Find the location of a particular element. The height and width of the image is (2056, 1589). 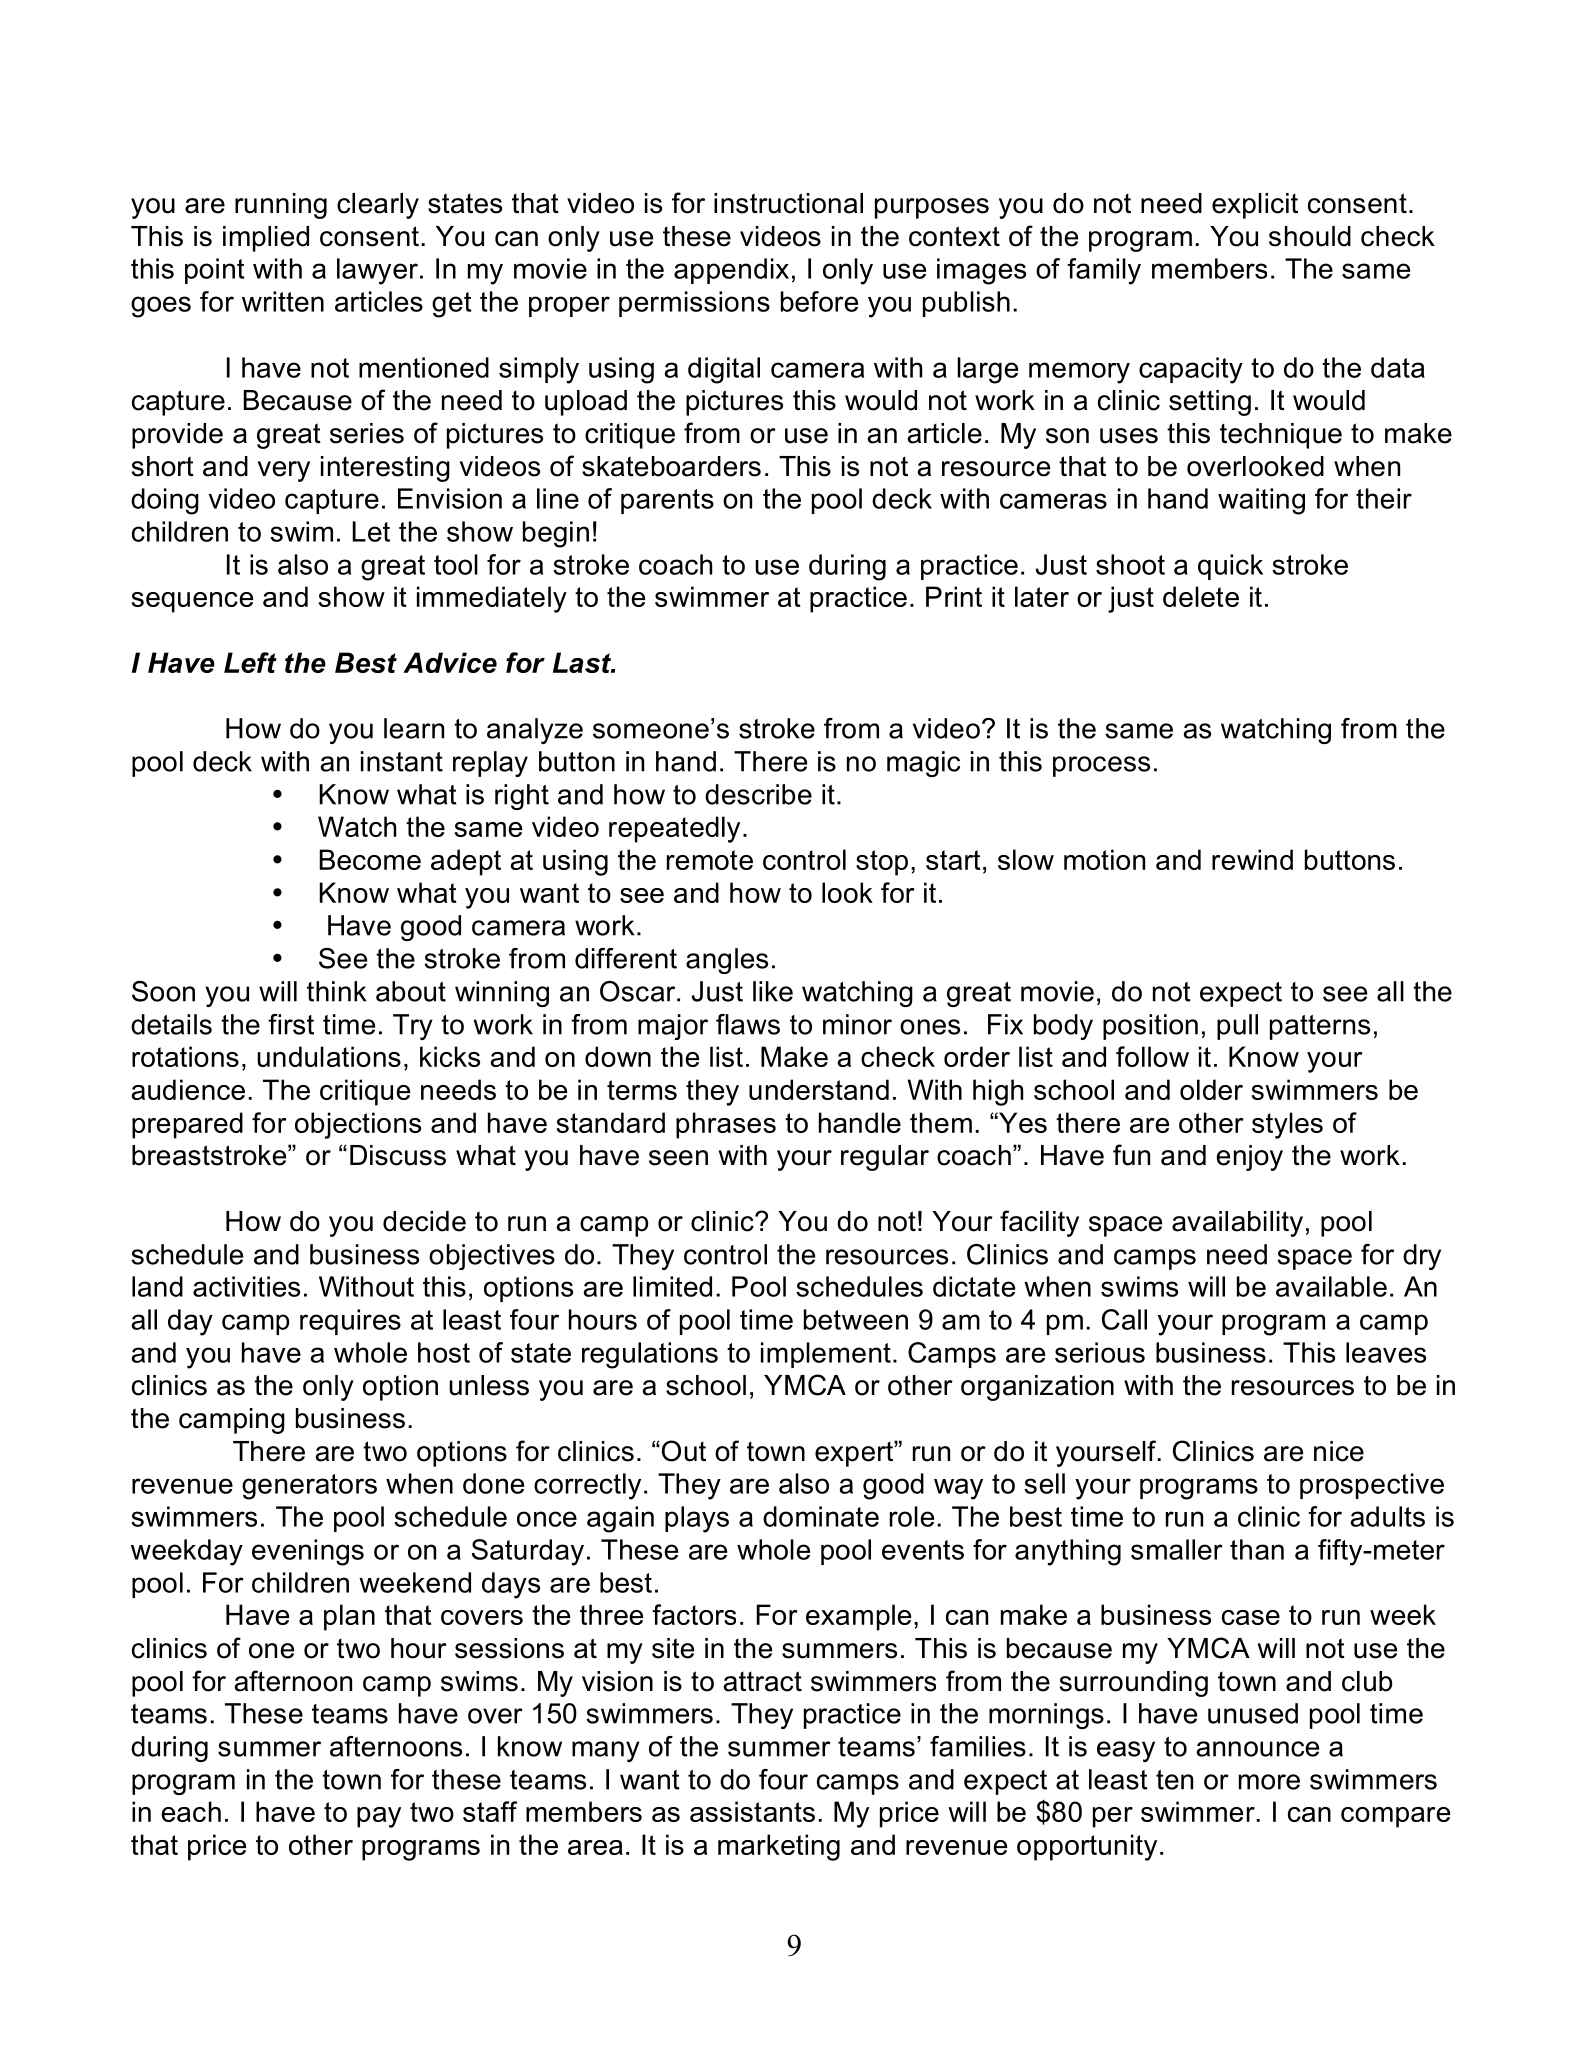

first is located at coordinates (291, 1024).
